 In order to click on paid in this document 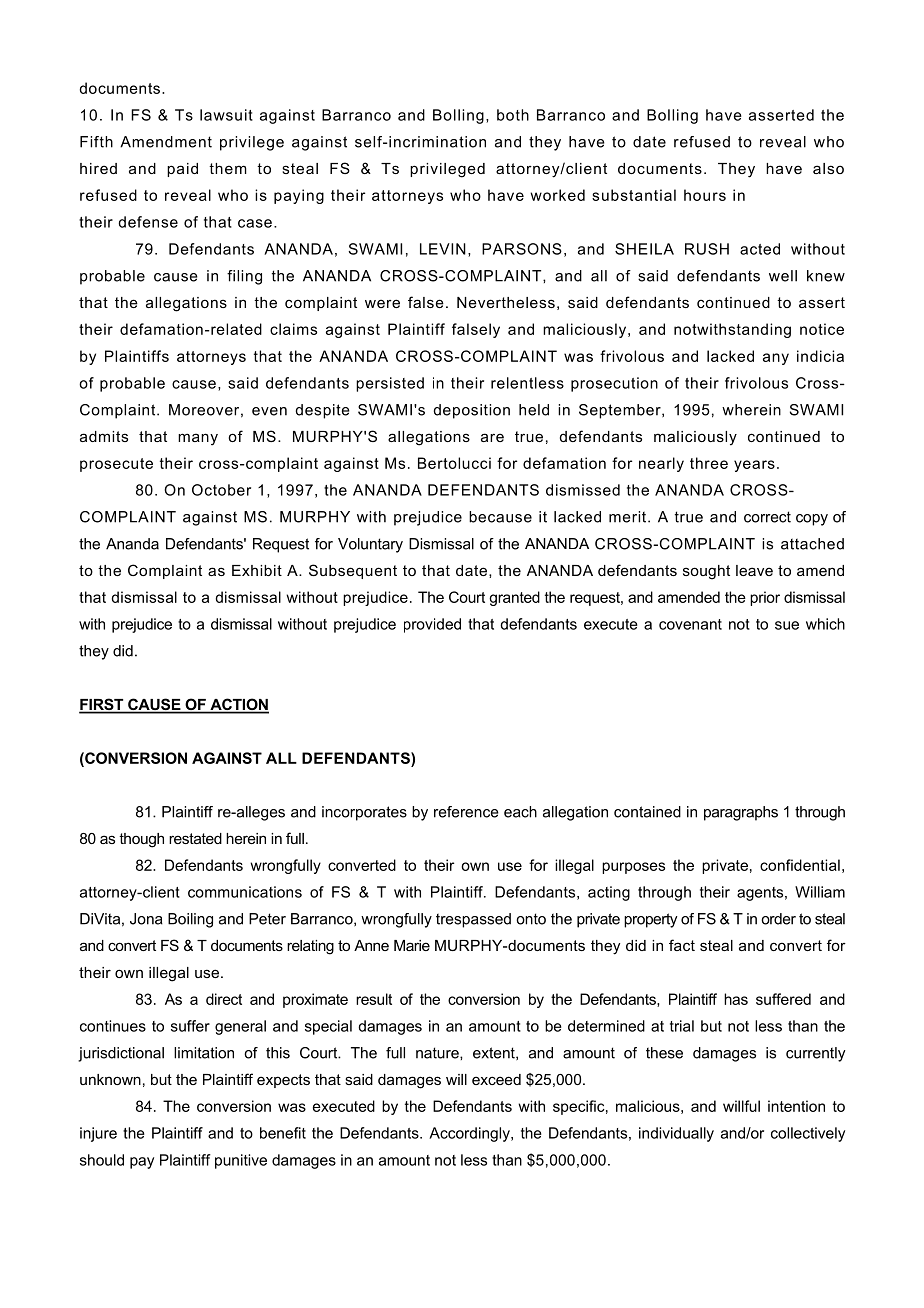, I will do `click(182, 170)`.
